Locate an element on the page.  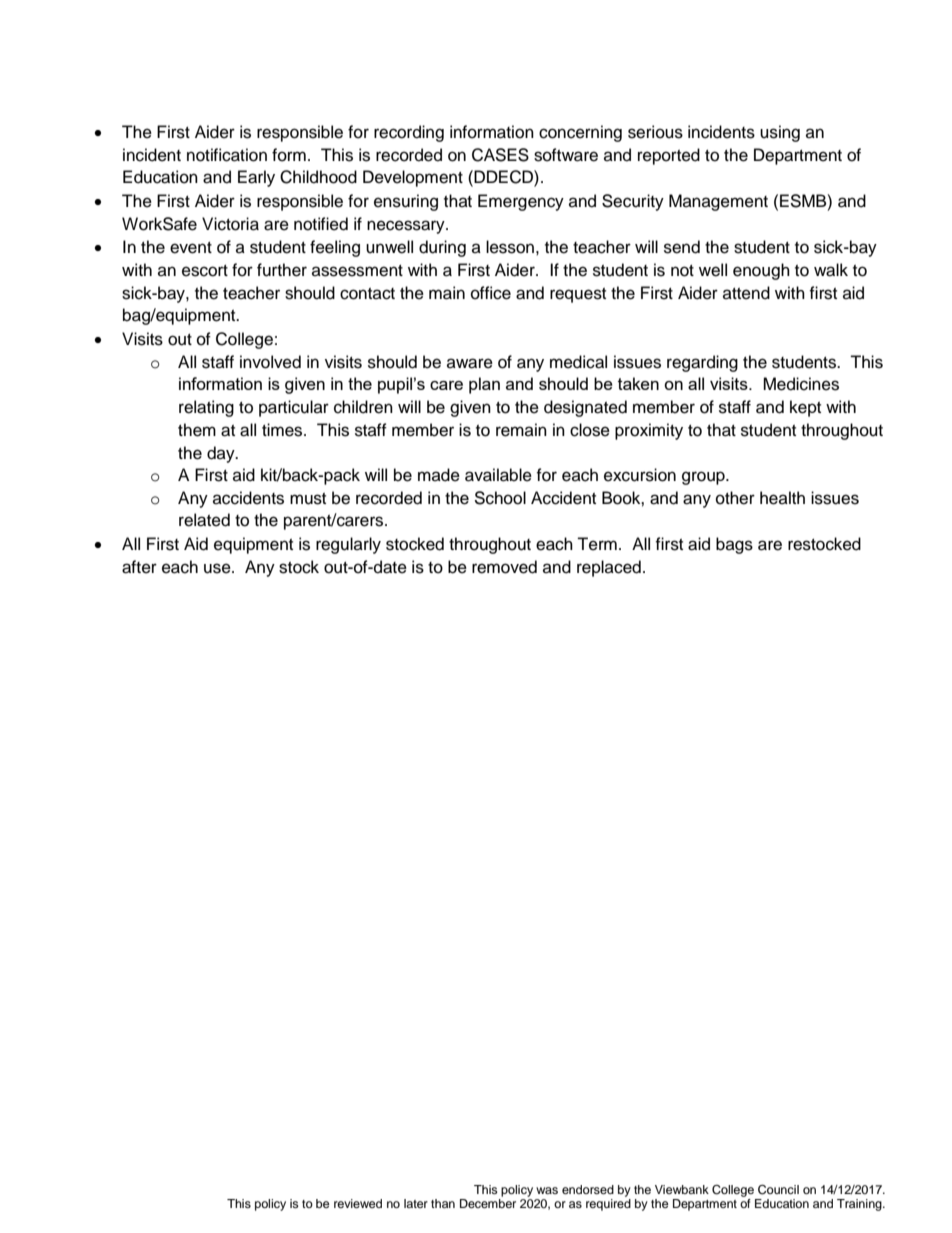
bags is located at coordinates (734, 545).
